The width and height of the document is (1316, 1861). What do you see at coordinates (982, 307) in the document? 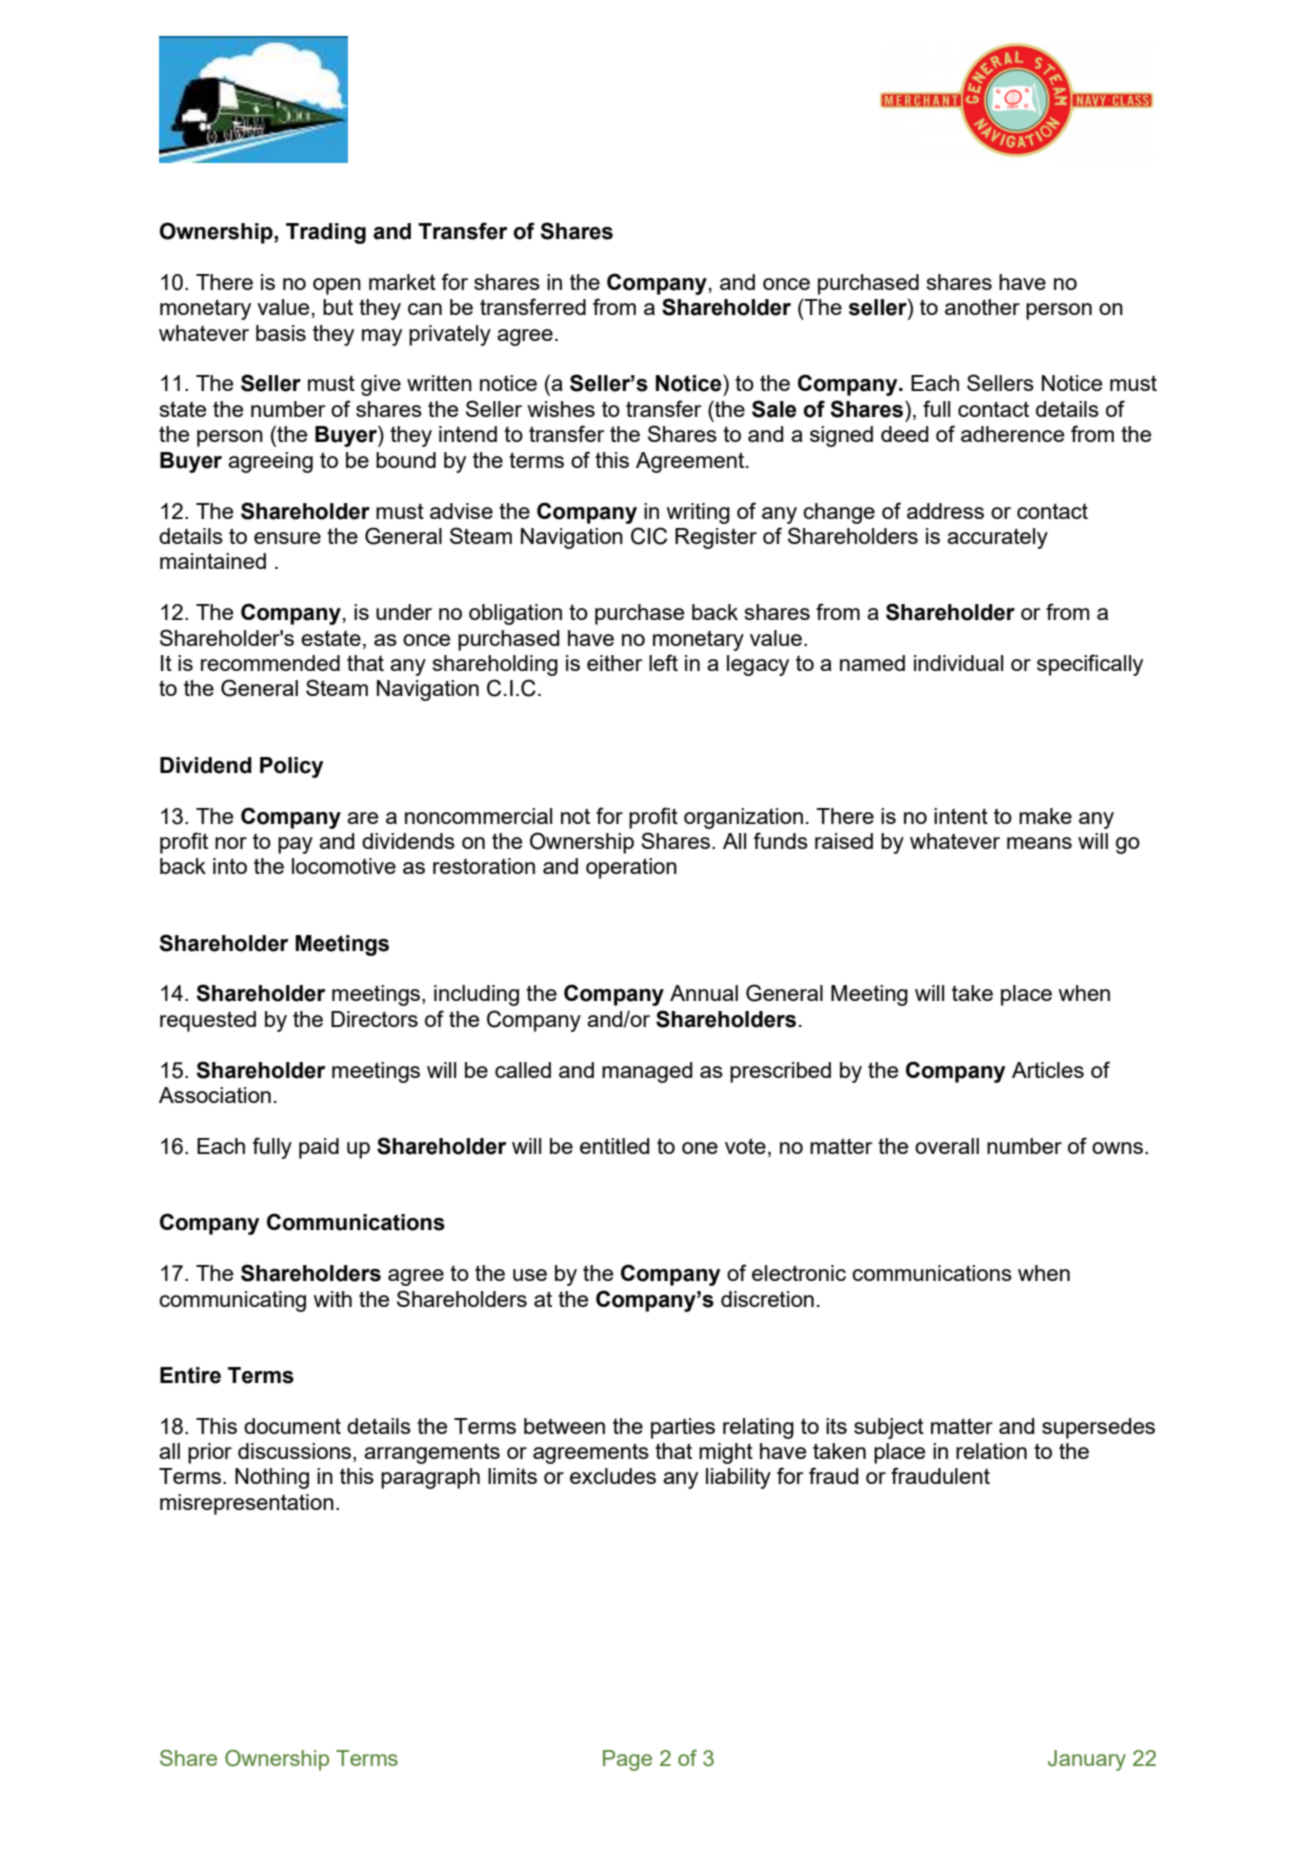
I see `another` at bounding box center [982, 307].
